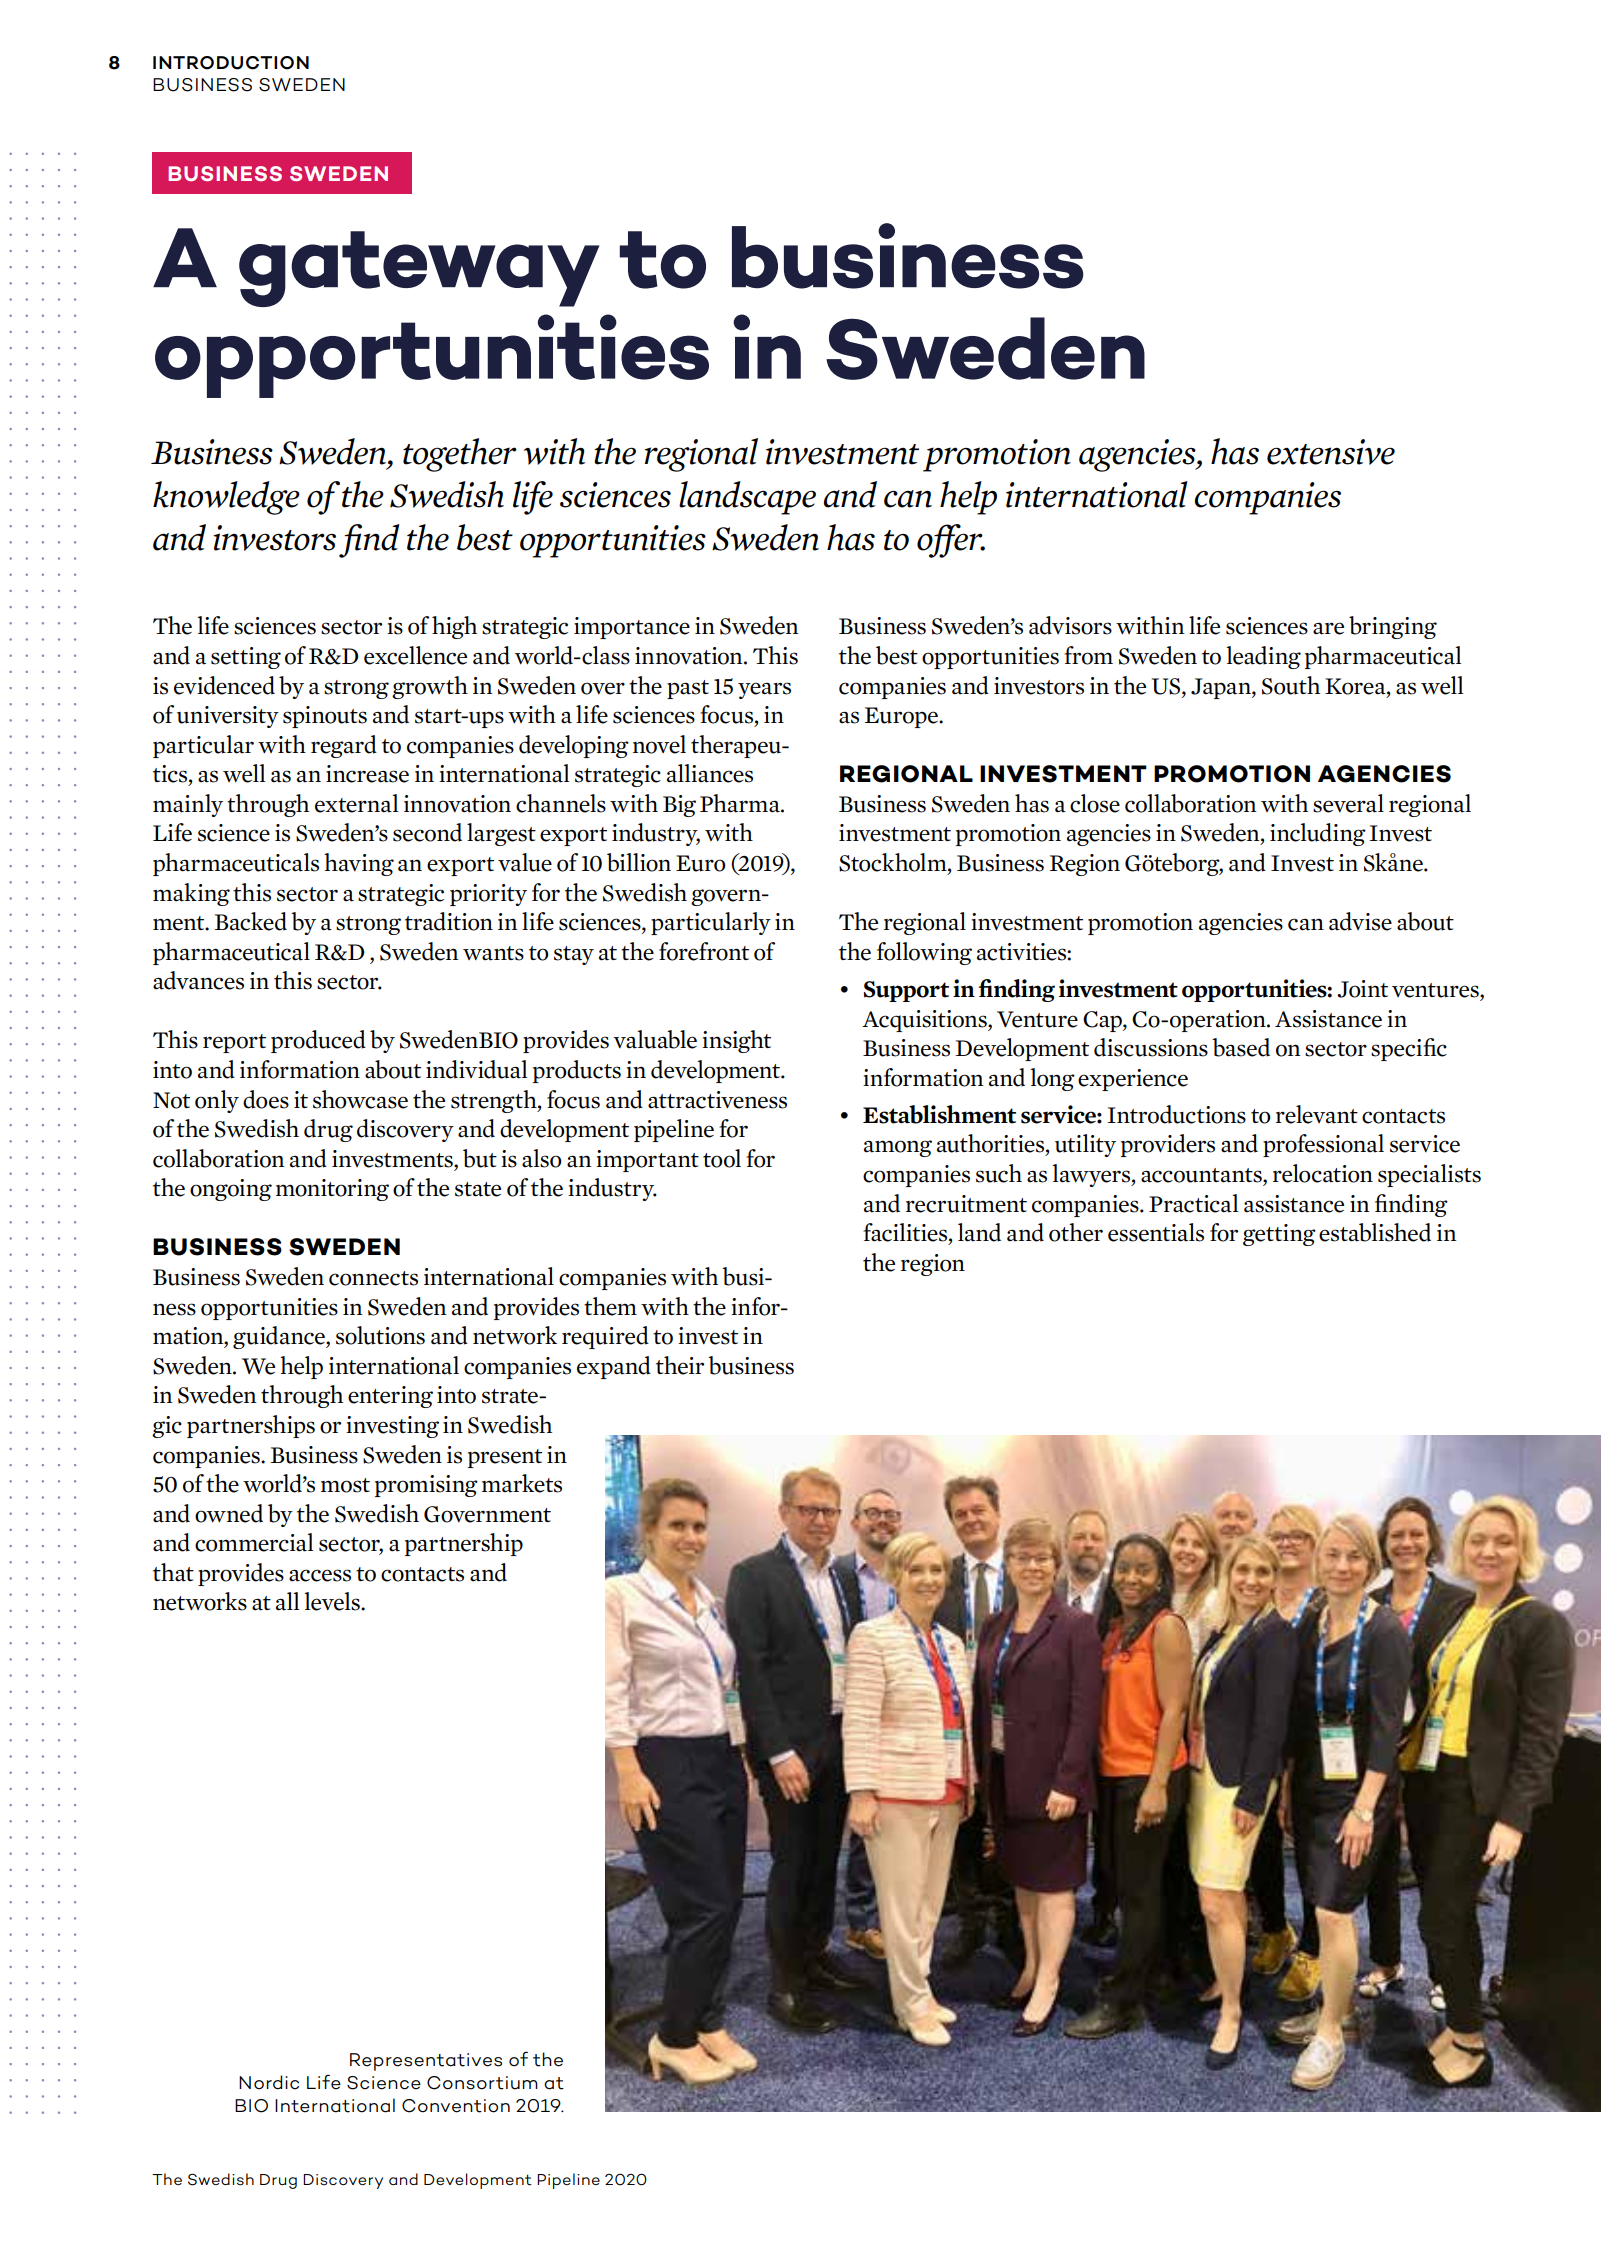  What do you see at coordinates (1279, 1235) in the document?
I see `getting` at bounding box center [1279, 1235].
